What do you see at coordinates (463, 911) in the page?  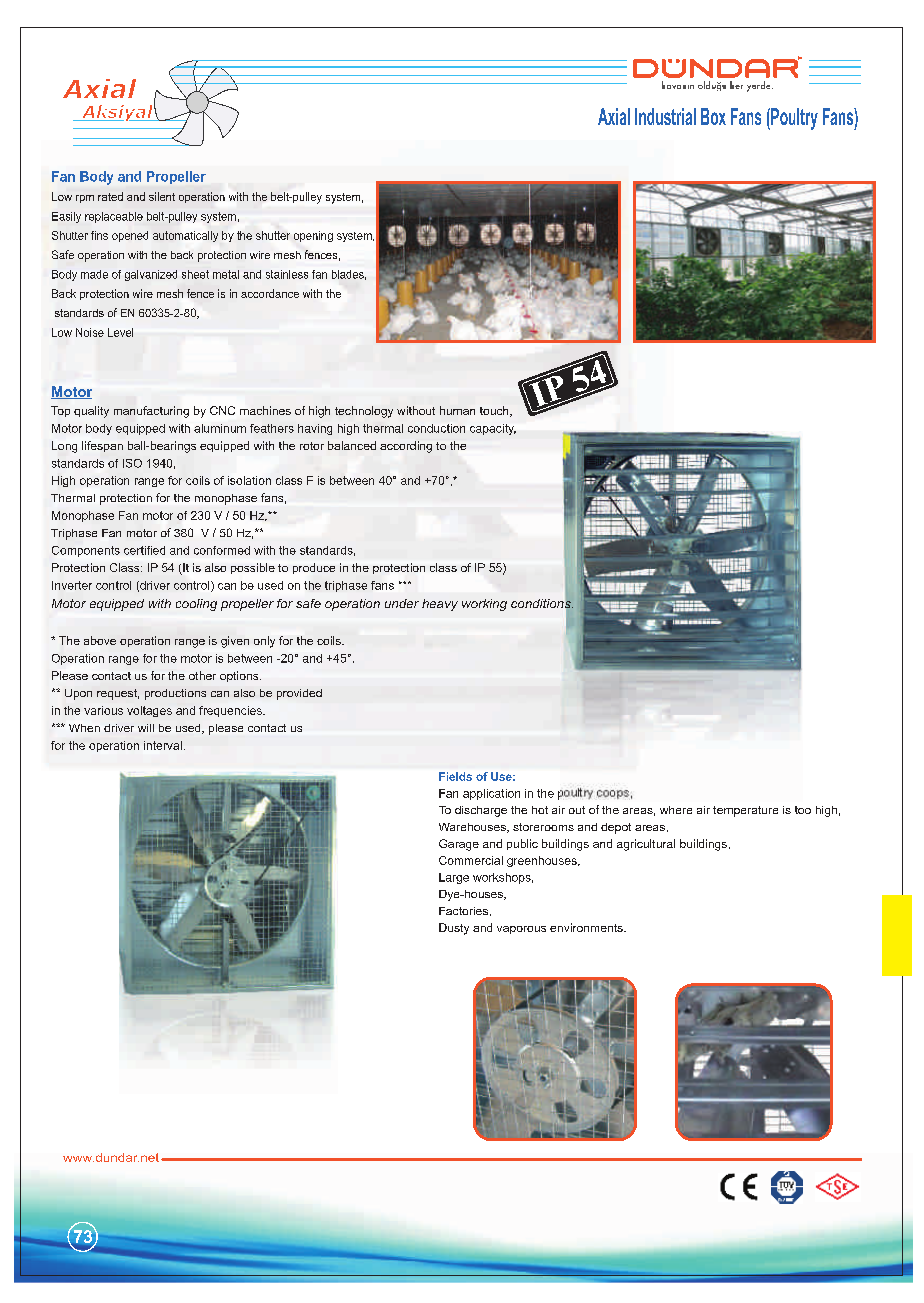 I see `Factories` at bounding box center [463, 911].
